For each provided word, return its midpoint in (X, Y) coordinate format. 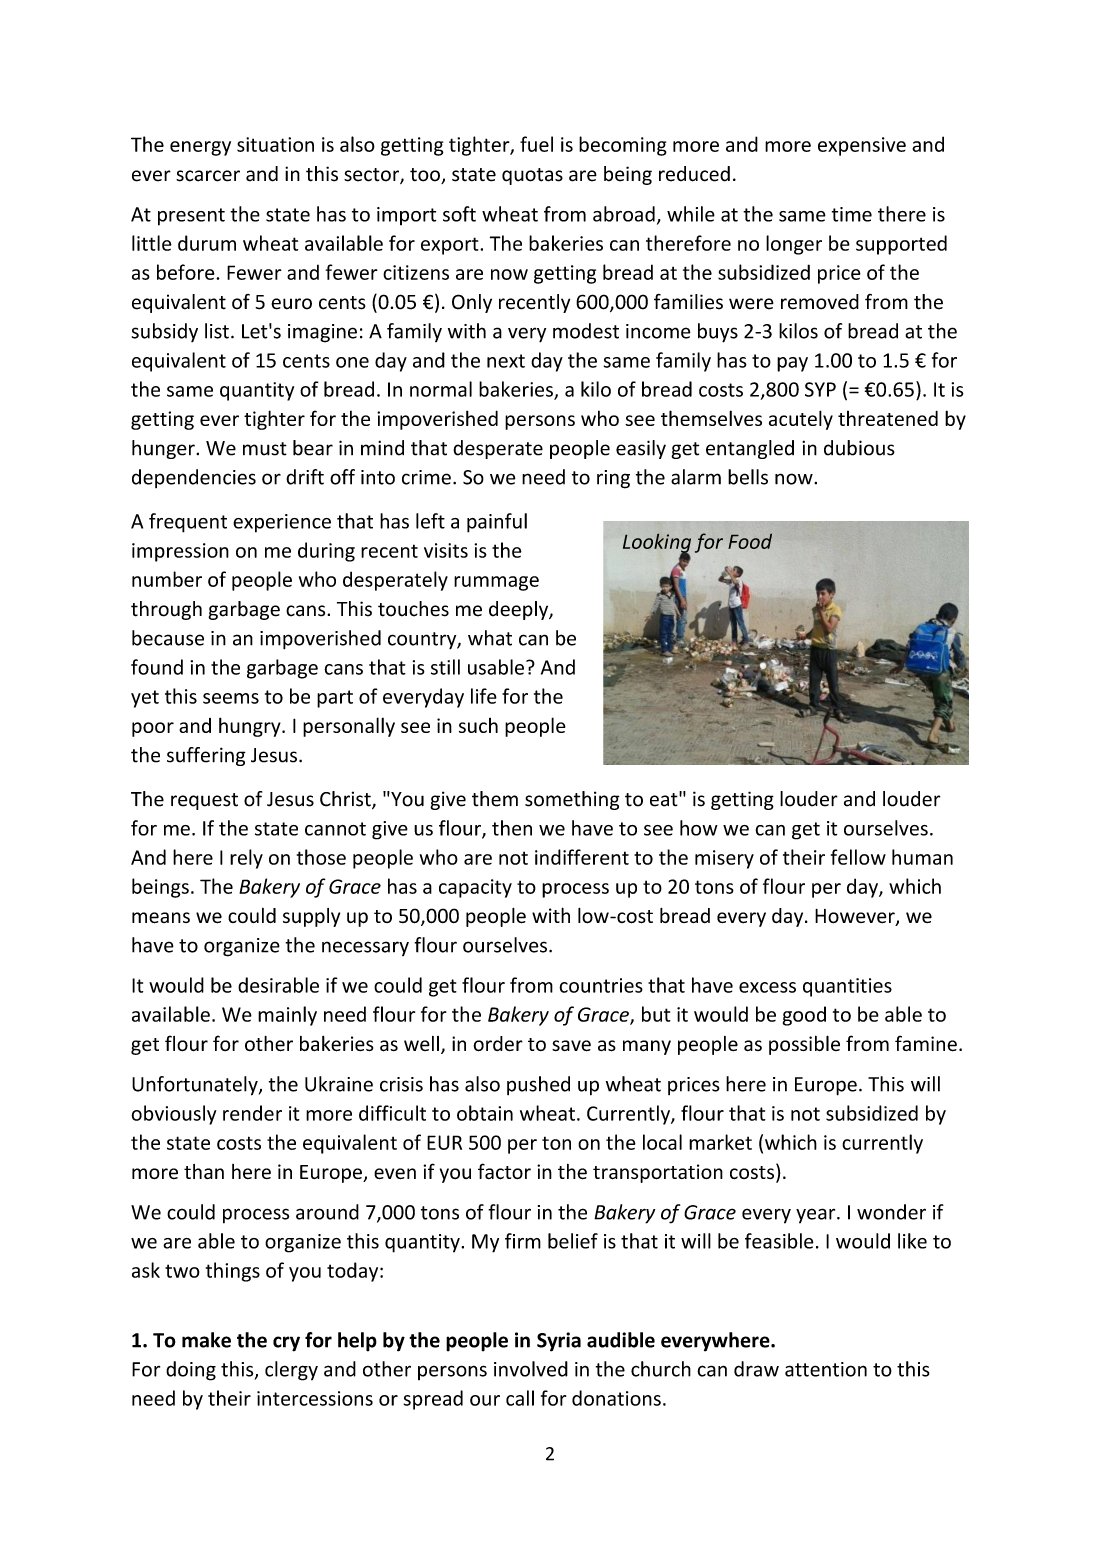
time (852, 214)
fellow (858, 857)
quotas (532, 176)
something (572, 800)
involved (531, 1369)
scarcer (208, 176)
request (204, 801)
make (206, 1340)
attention (826, 1369)
